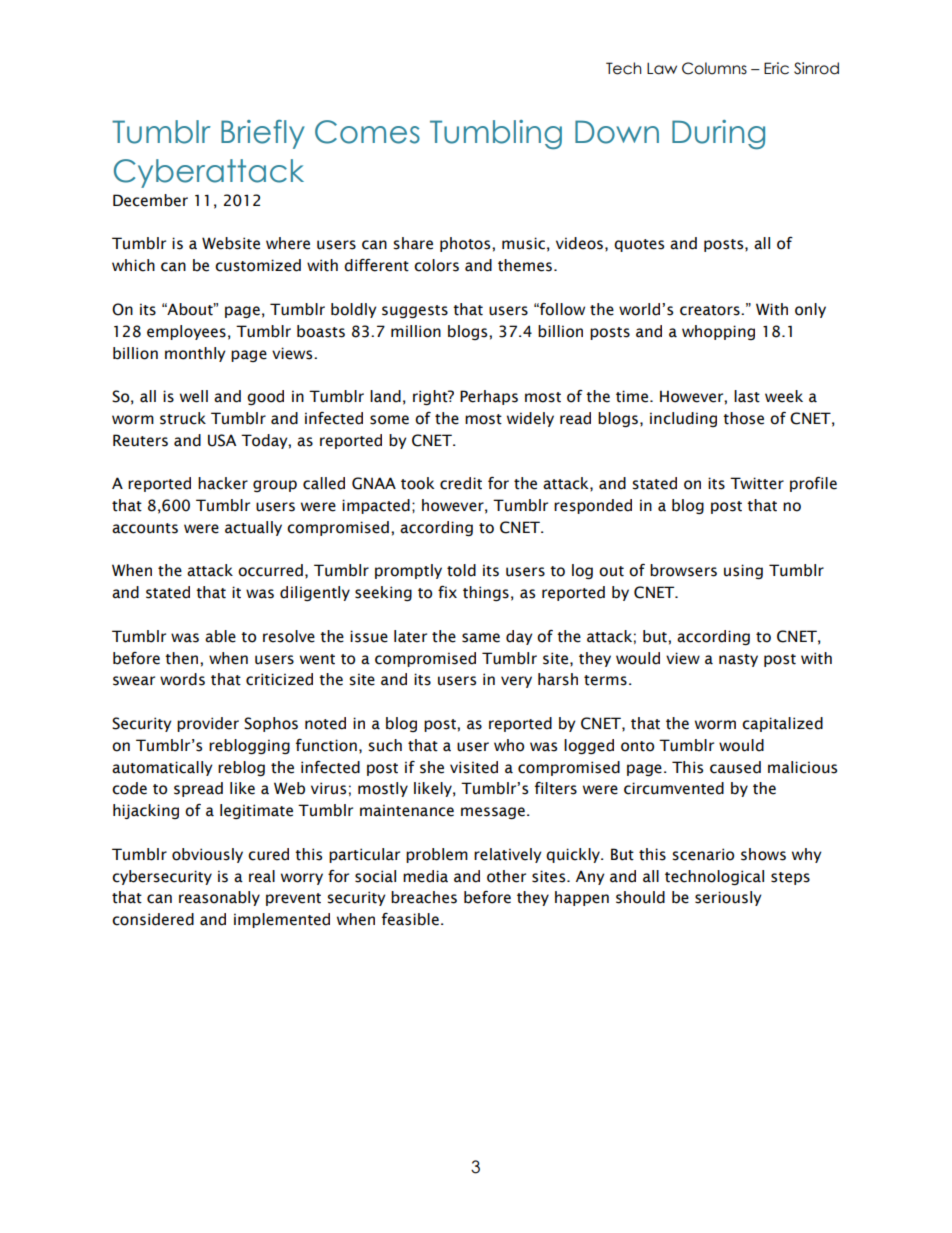  What do you see at coordinates (496, 134) in the screenshot?
I see `Tumbling` at bounding box center [496, 134].
